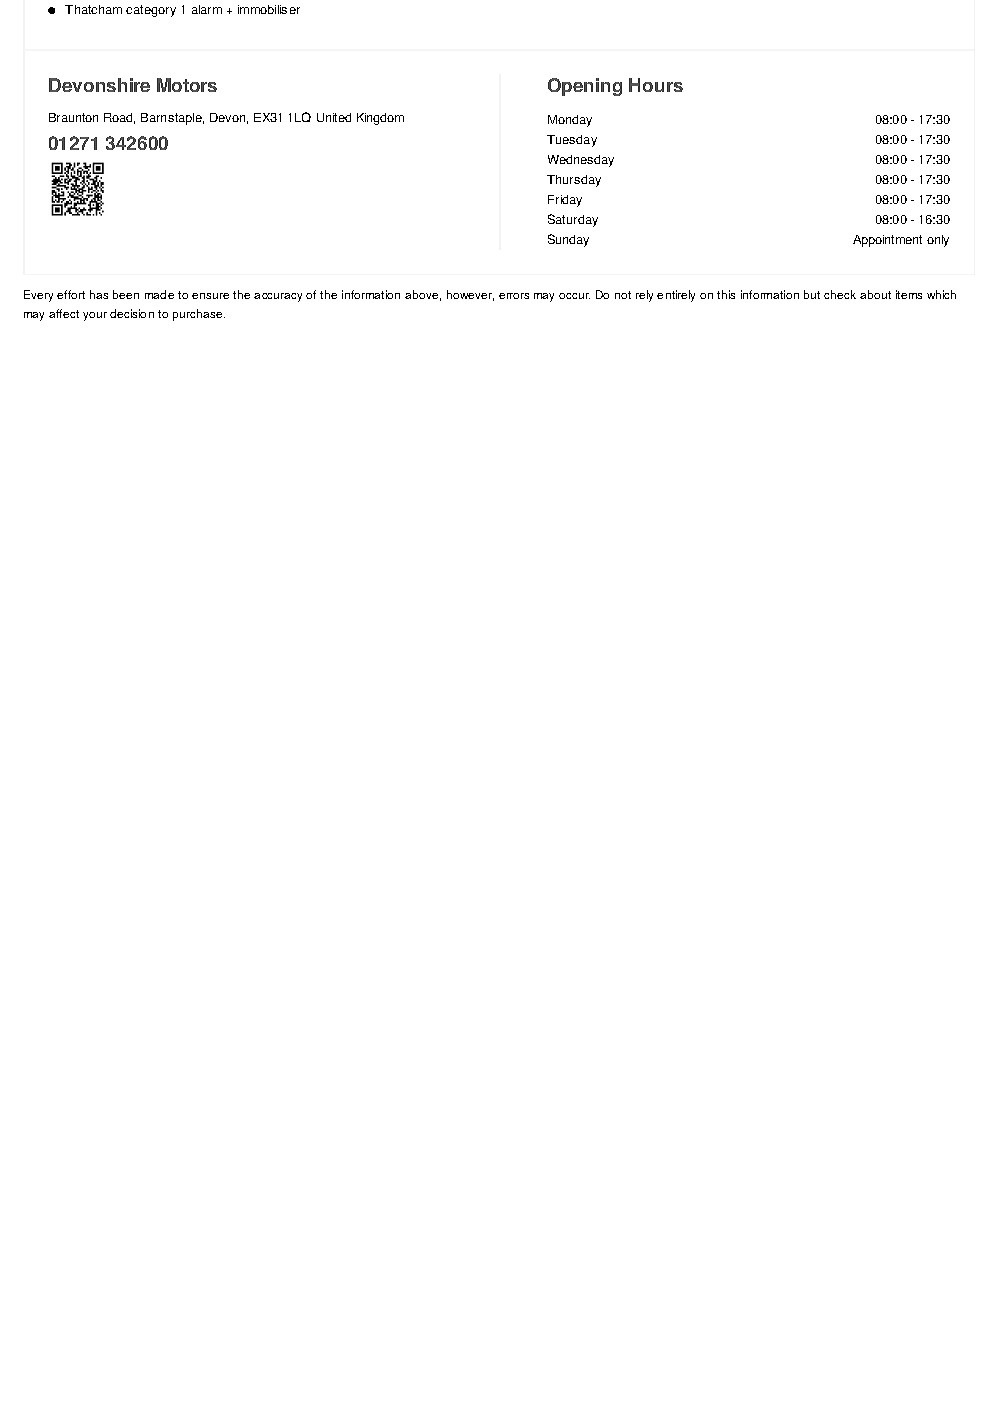  I want to click on decision, so click(132, 313).
